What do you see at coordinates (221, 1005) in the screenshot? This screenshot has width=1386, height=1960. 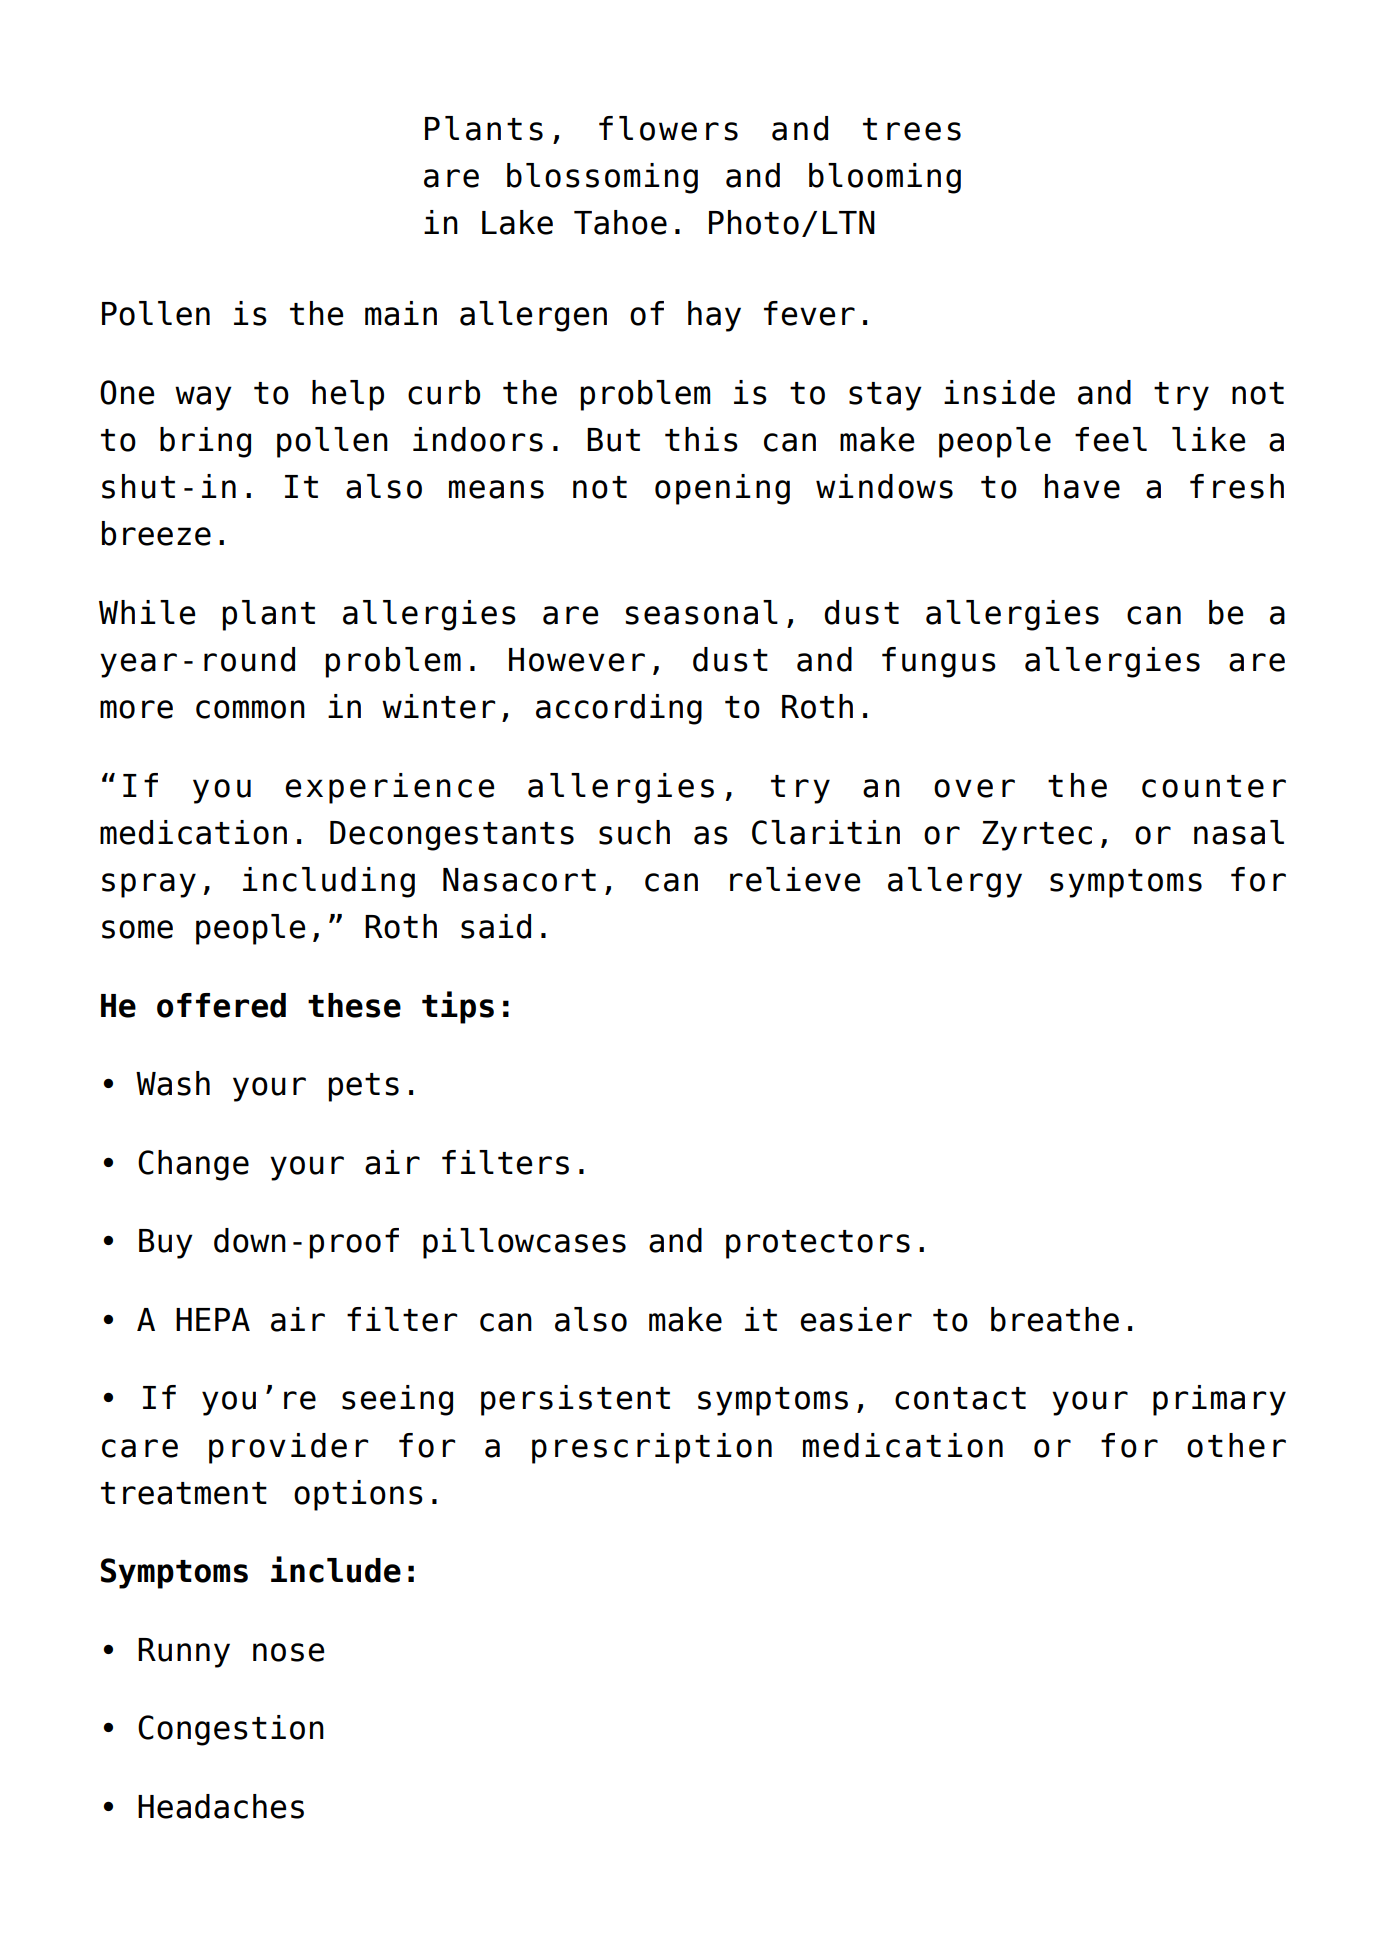 I see `offered` at bounding box center [221, 1005].
